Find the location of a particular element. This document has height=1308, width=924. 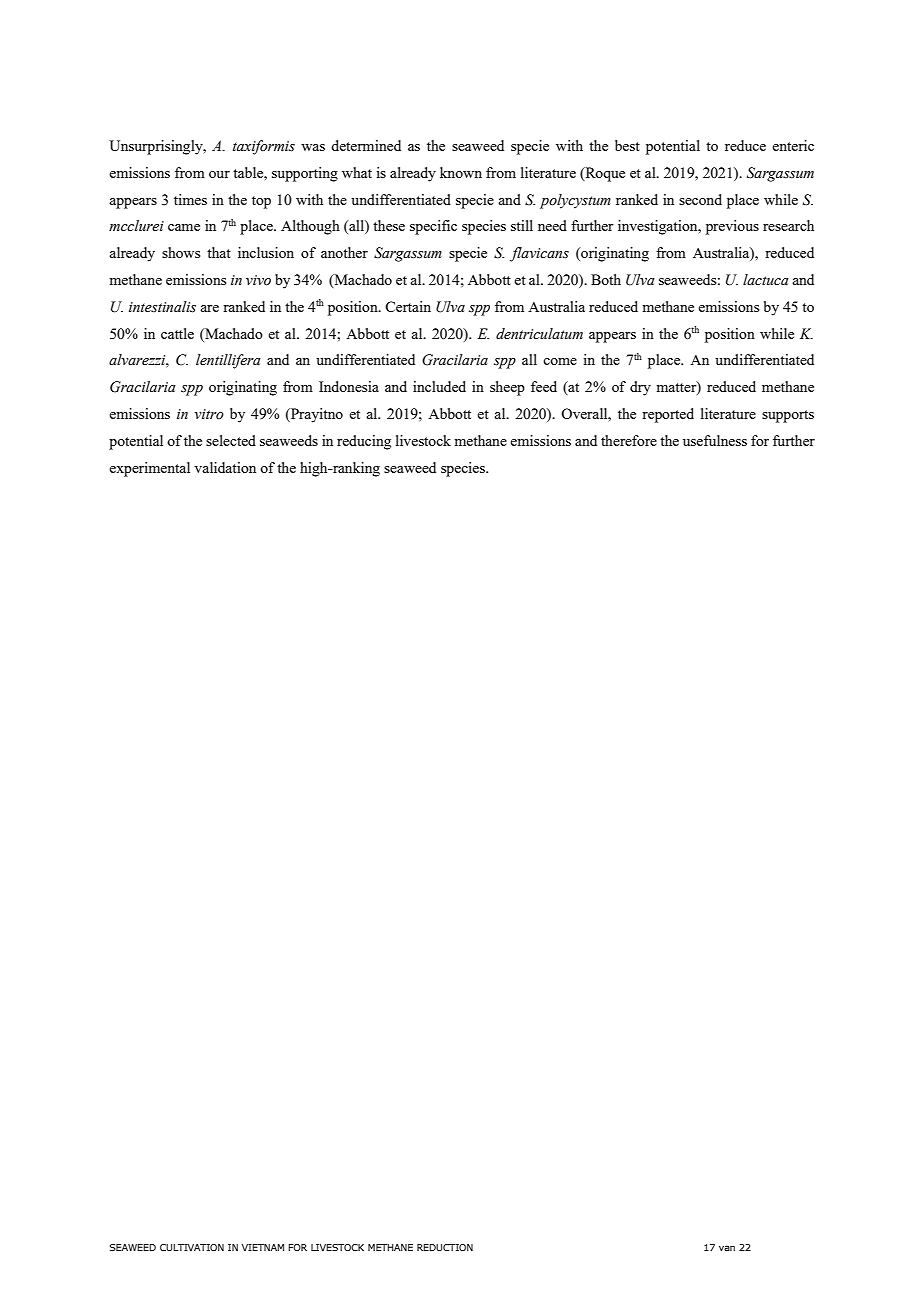

validation is located at coordinates (225, 467).
